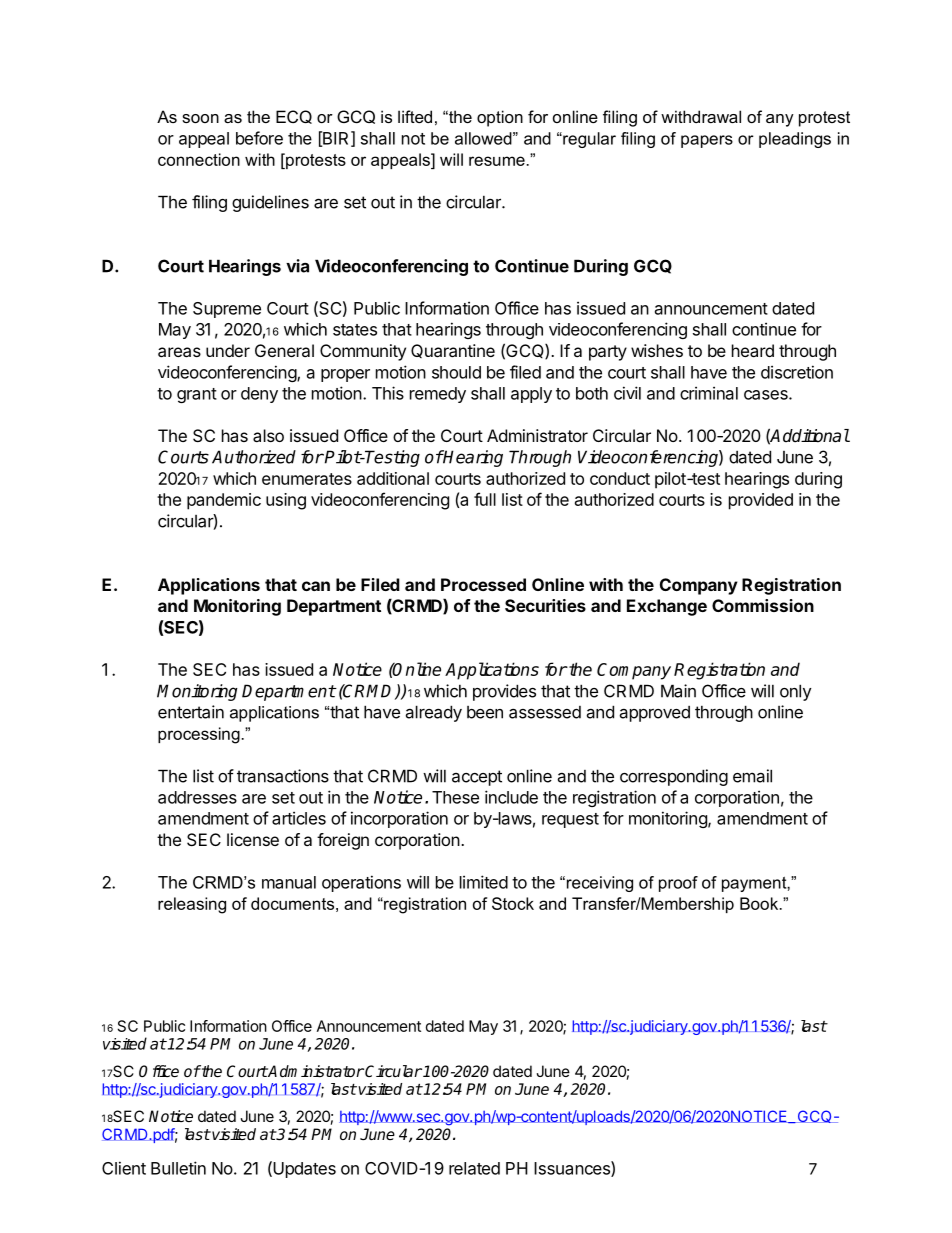 This document has width=952, height=1233. Describe the element at coordinates (498, 161) in the document. I see `resume` at that location.
